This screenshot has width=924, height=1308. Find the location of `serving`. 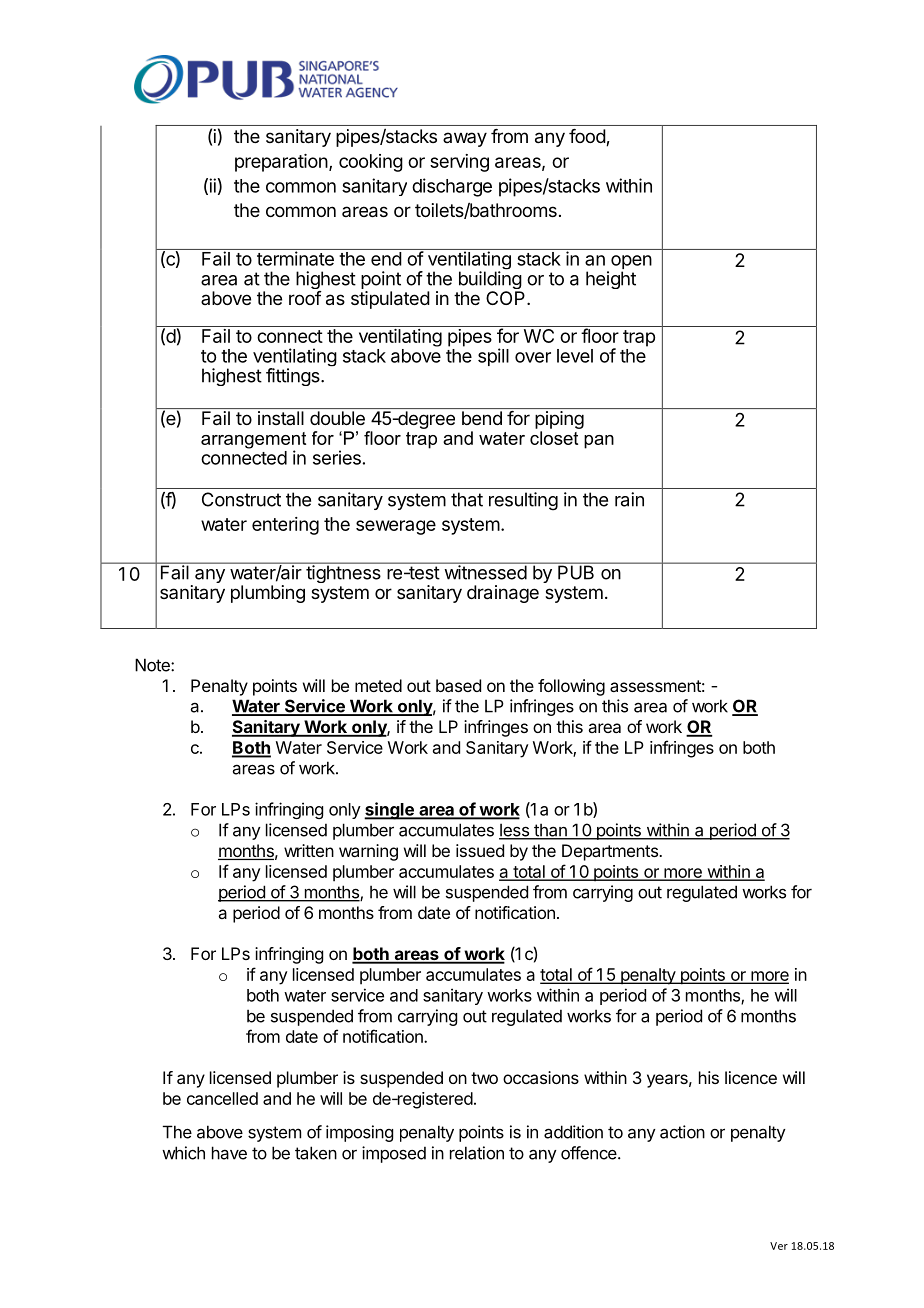

serving is located at coordinates (459, 163).
